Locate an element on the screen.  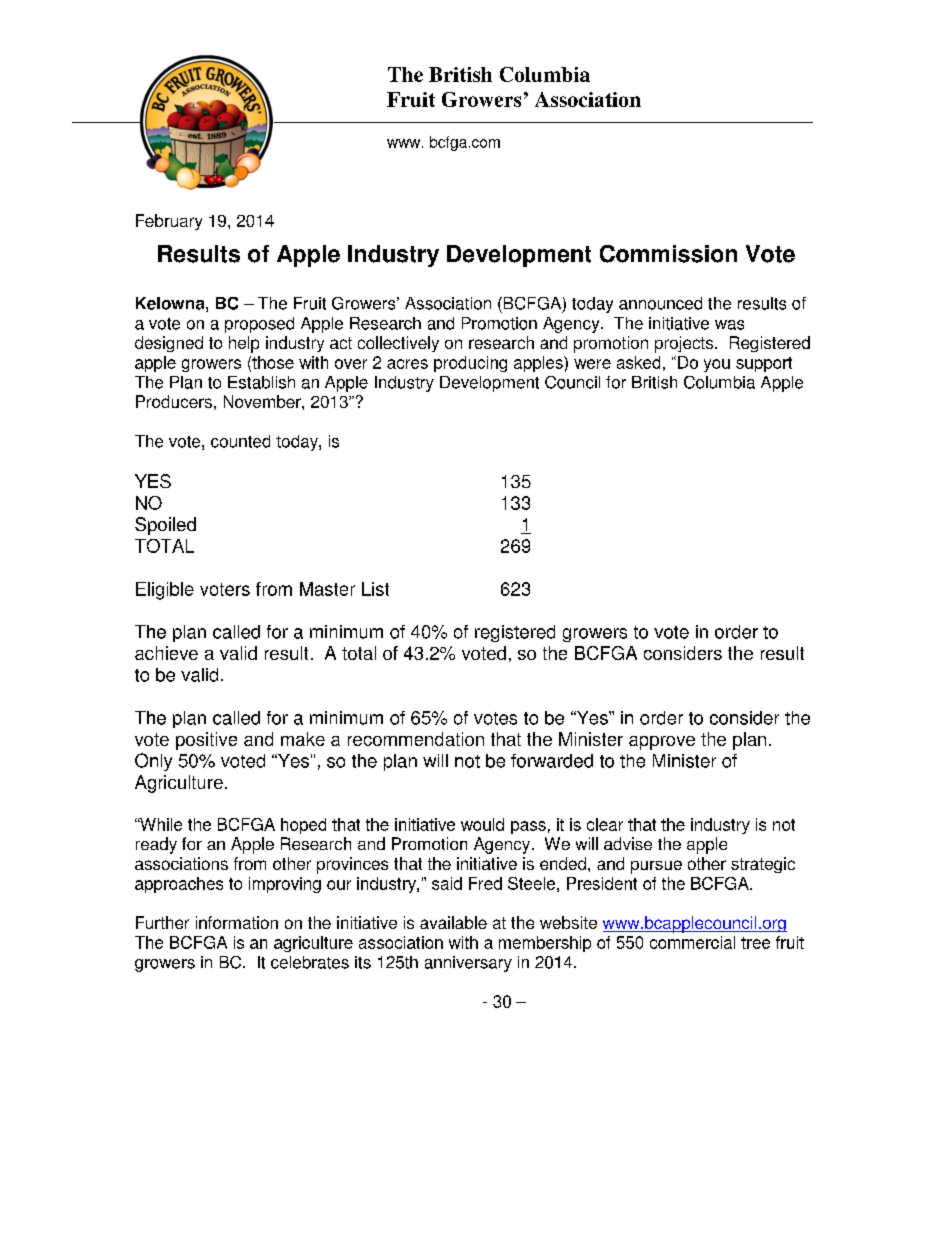
Commission is located at coordinates (668, 254).
